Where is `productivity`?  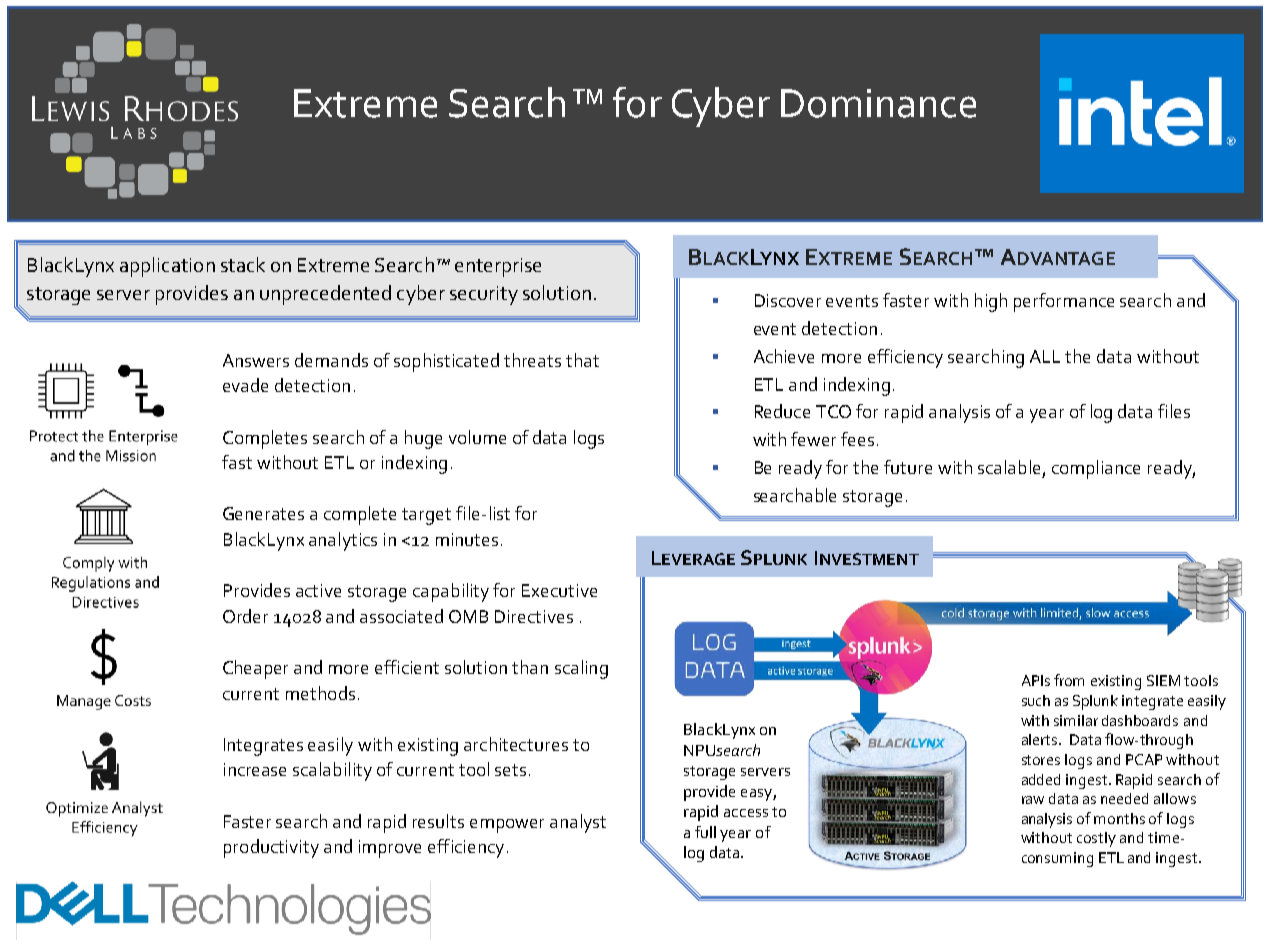
productivity is located at coordinates (271, 848).
